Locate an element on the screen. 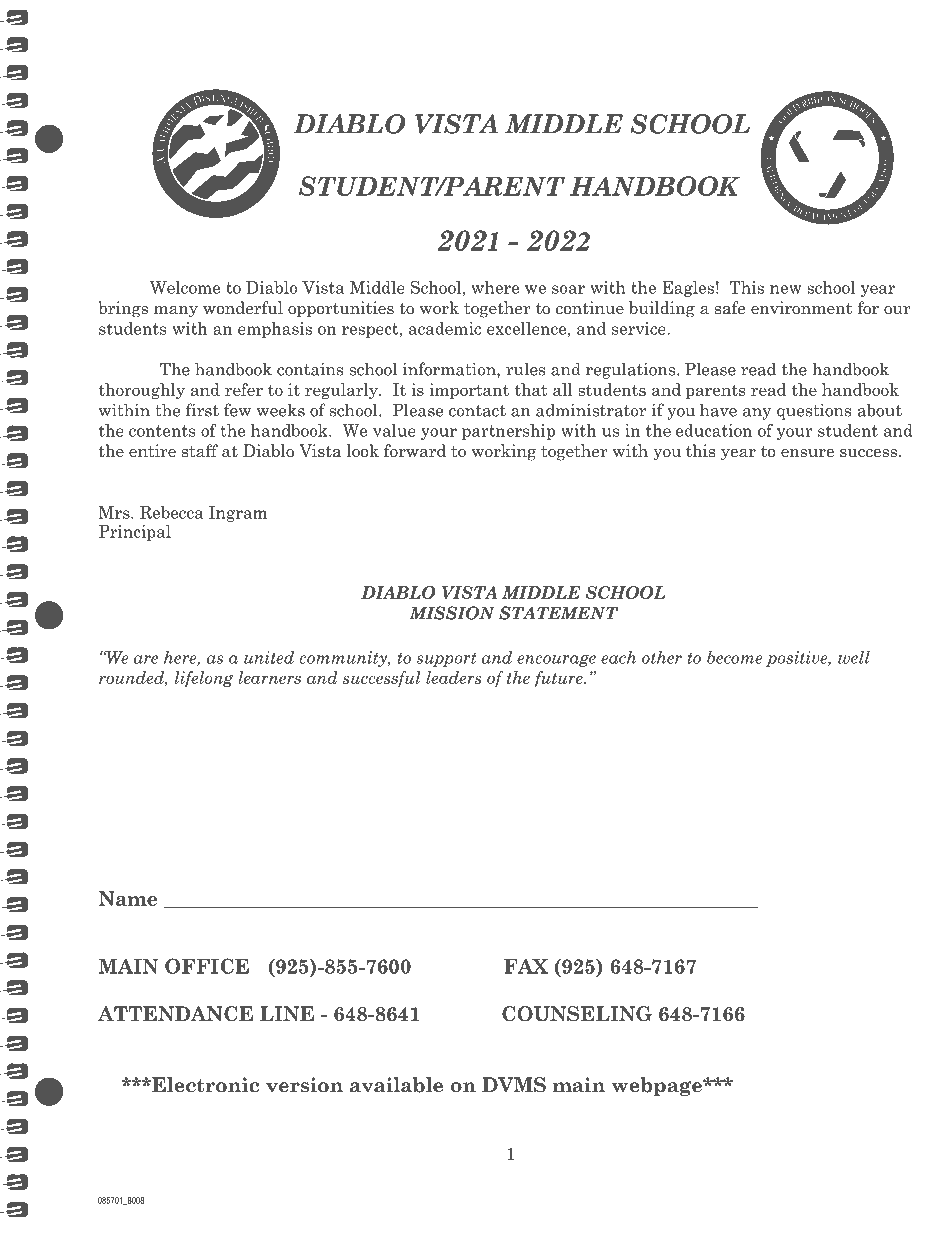  Electronic is located at coordinates (204, 1085).
